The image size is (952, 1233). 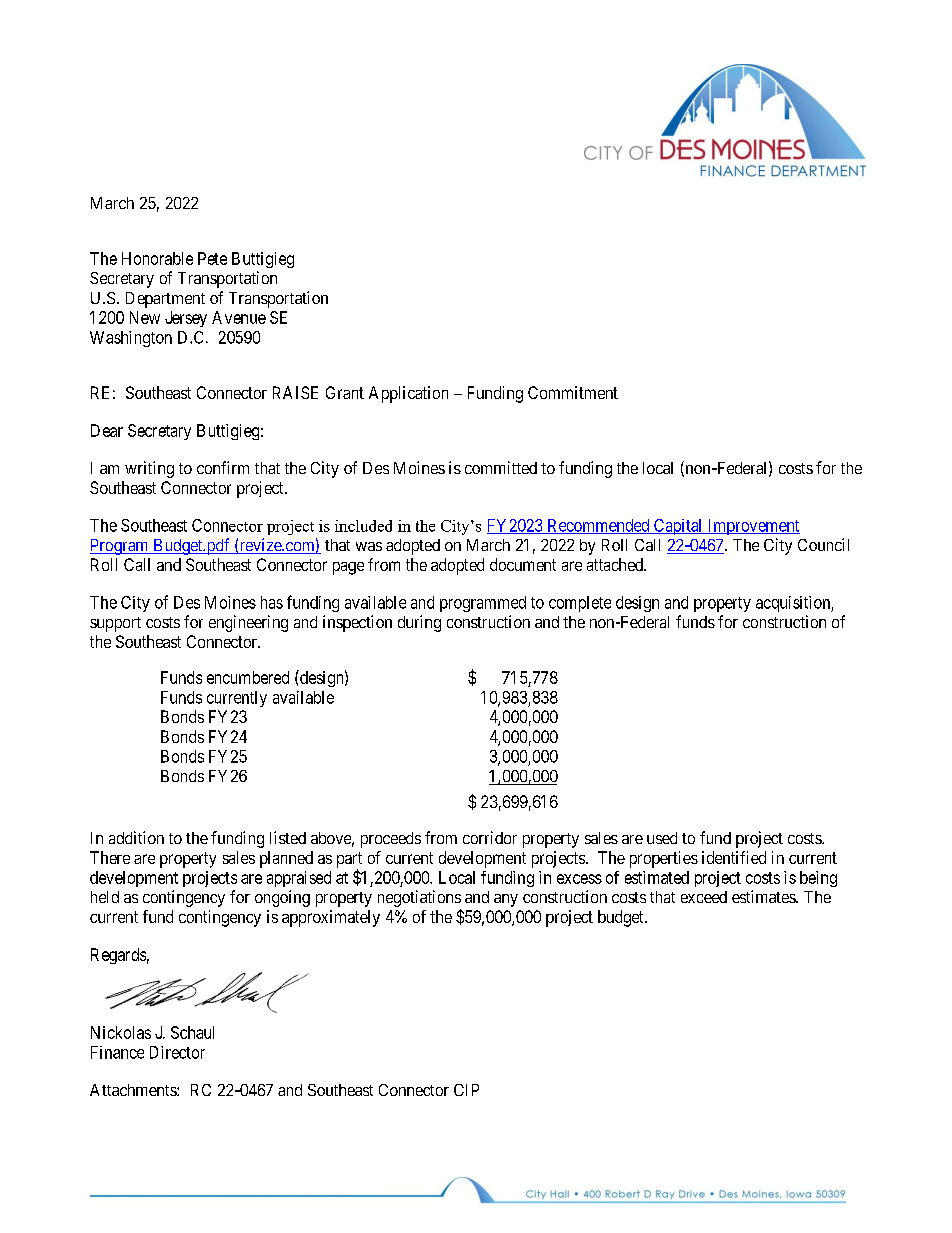 What do you see at coordinates (752, 527) in the page?
I see `Improvement` at bounding box center [752, 527].
